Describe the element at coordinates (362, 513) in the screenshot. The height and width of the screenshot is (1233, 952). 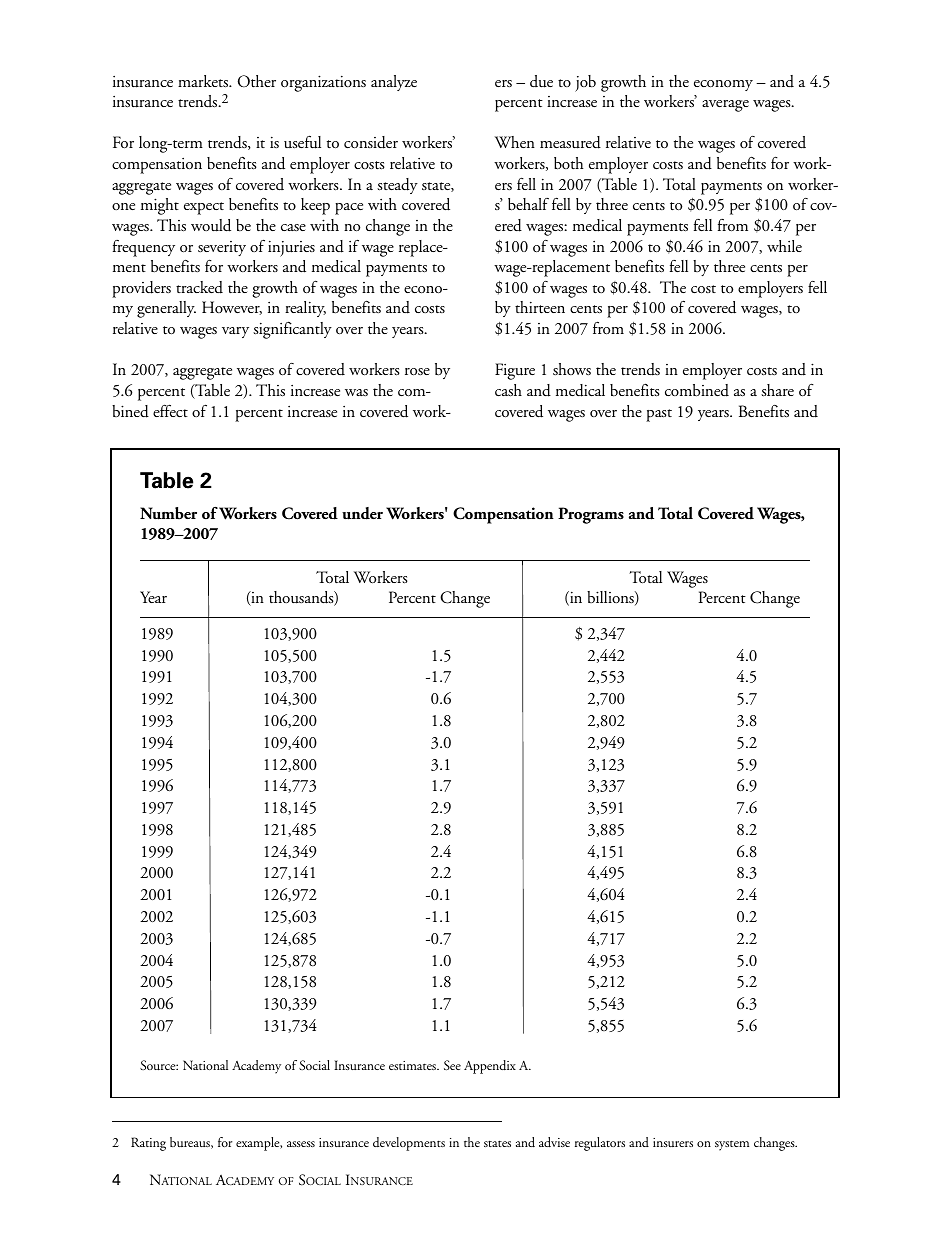
I see `under` at that location.
